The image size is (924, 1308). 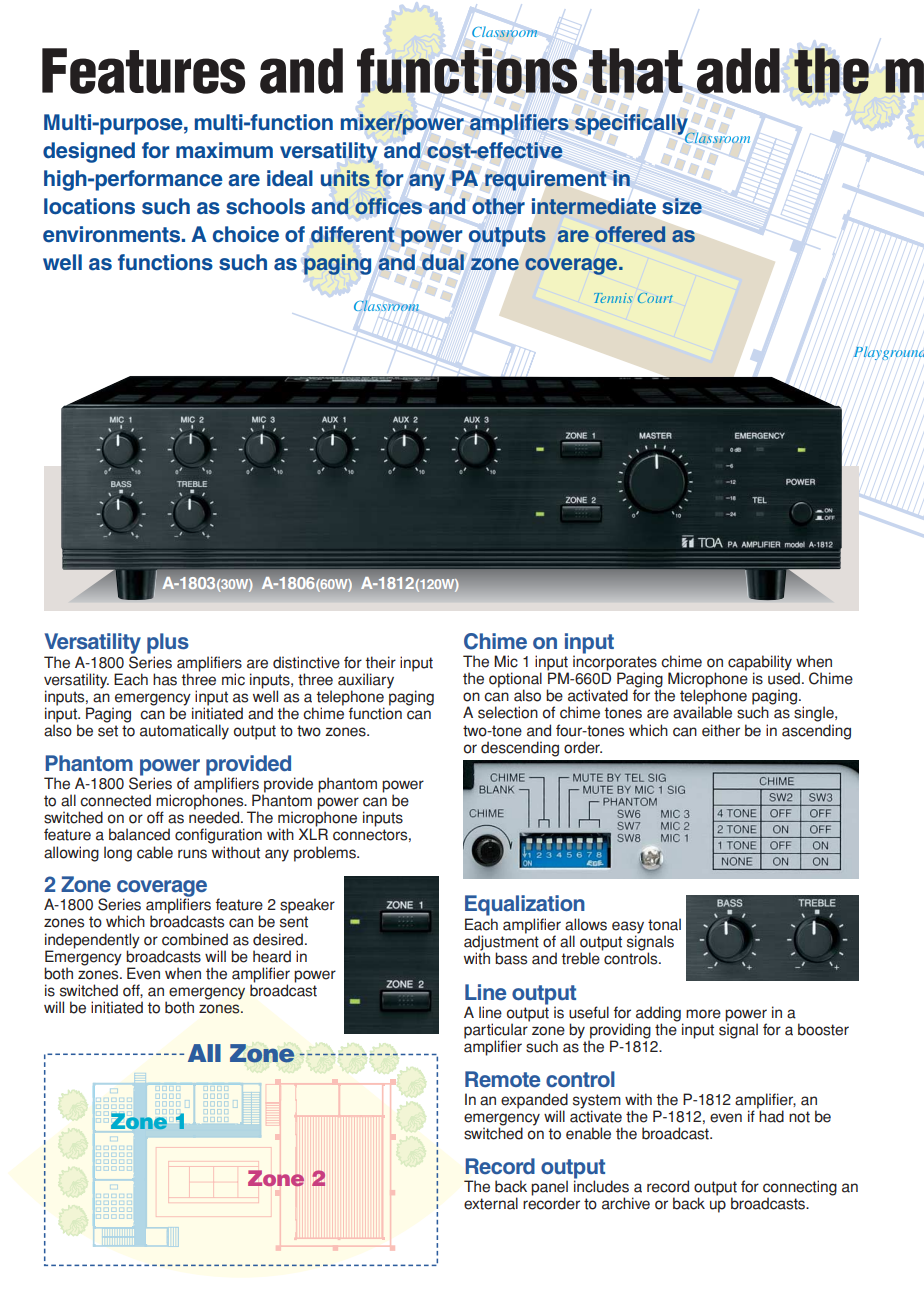 What do you see at coordinates (224, 150) in the document?
I see `maximum` at bounding box center [224, 150].
